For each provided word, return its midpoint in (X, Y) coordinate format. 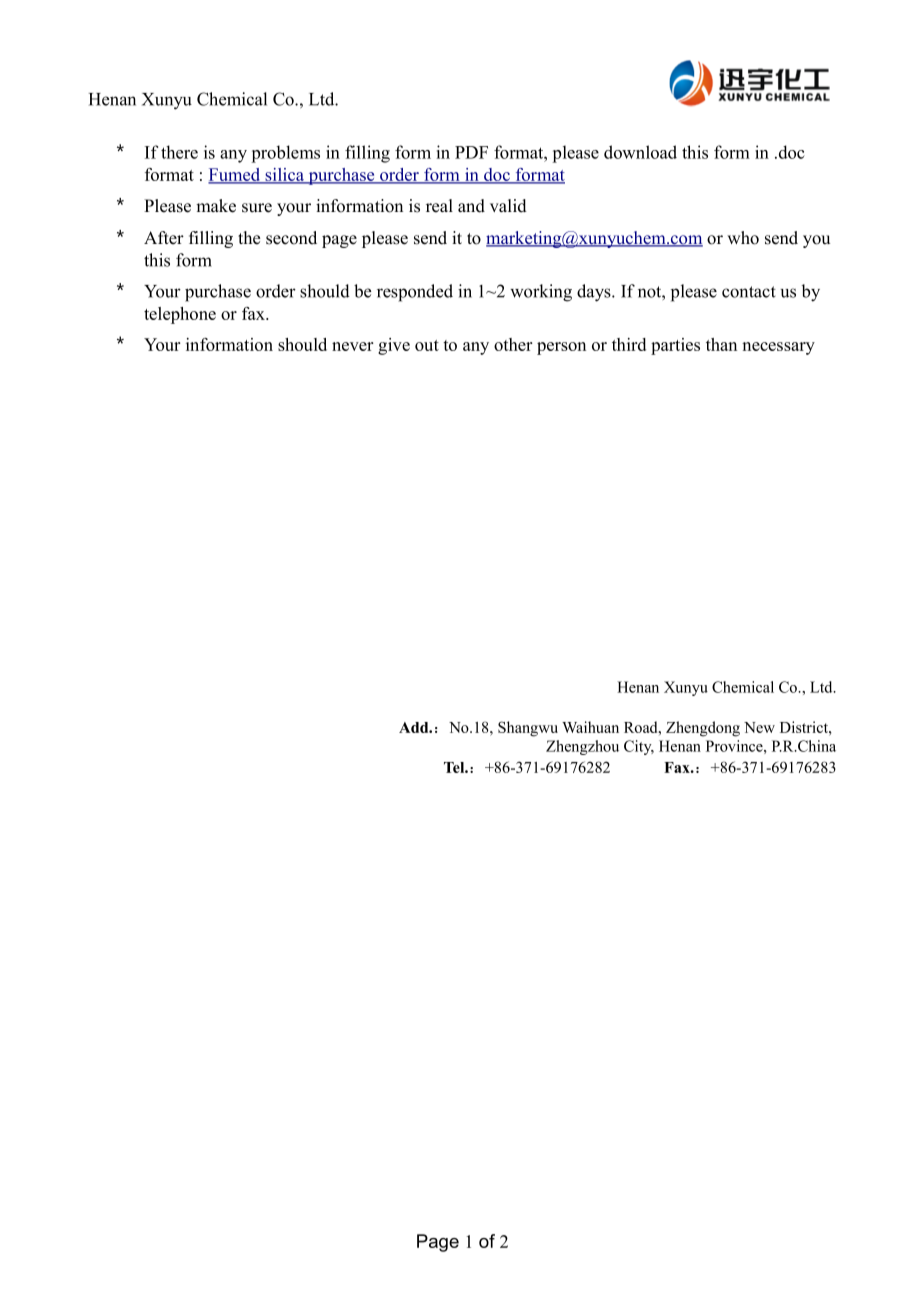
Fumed (235, 176)
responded (415, 293)
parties (675, 346)
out (427, 345)
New (759, 727)
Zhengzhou (582, 747)
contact (749, 292)
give (394, 346)
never (353, 346)
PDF (471, 152)
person (561, 348)
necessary (778, 348)
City (639, 747)
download (640, 152)
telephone (180, 315)
